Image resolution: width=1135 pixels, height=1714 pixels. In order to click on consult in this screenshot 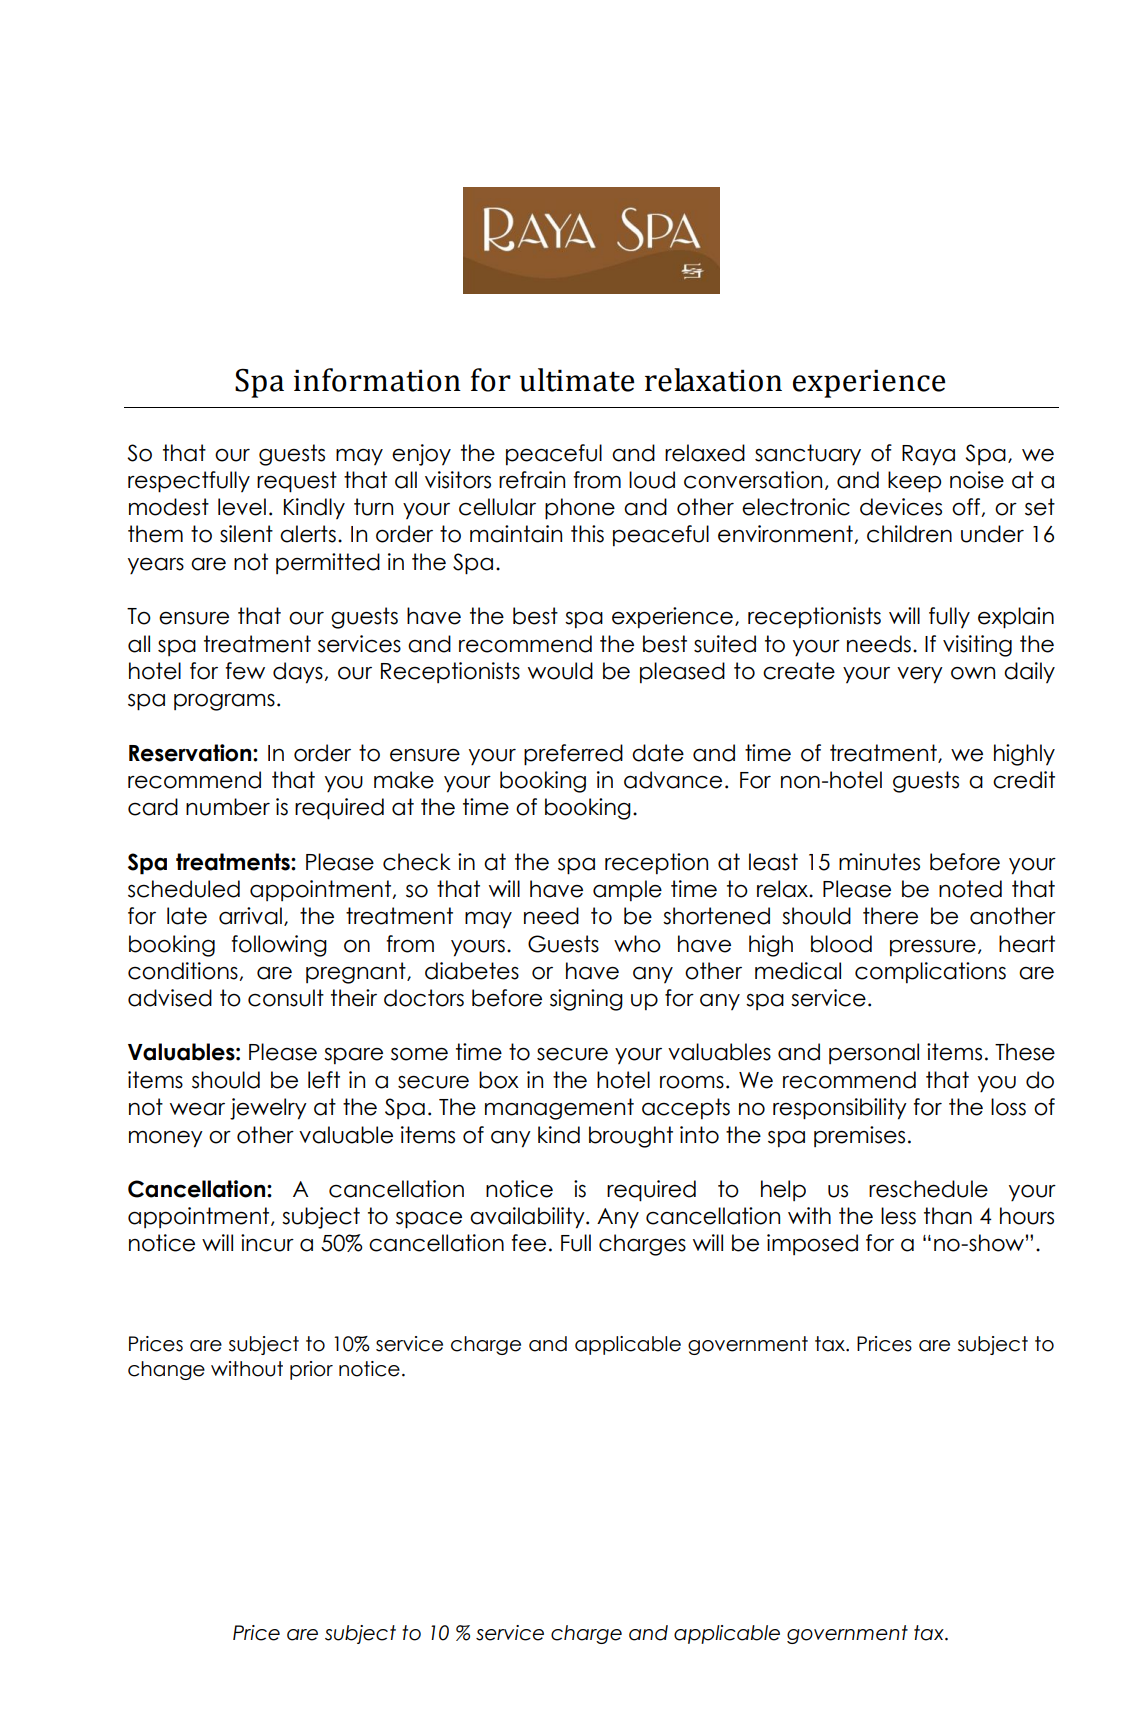, I will do `click(286, 998)`.
